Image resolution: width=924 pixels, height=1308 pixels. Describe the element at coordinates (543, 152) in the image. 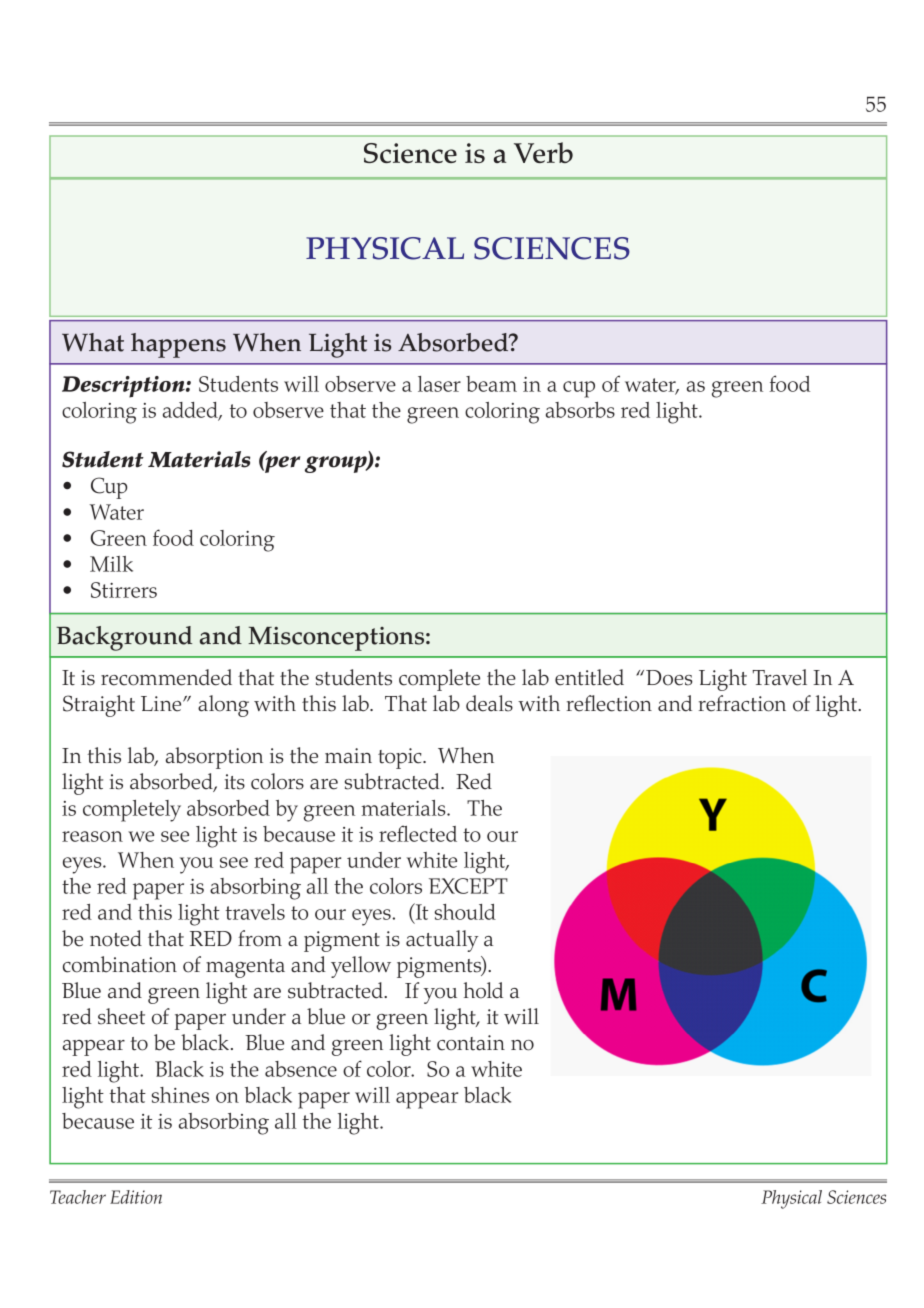

I see `Verb` at that location.
